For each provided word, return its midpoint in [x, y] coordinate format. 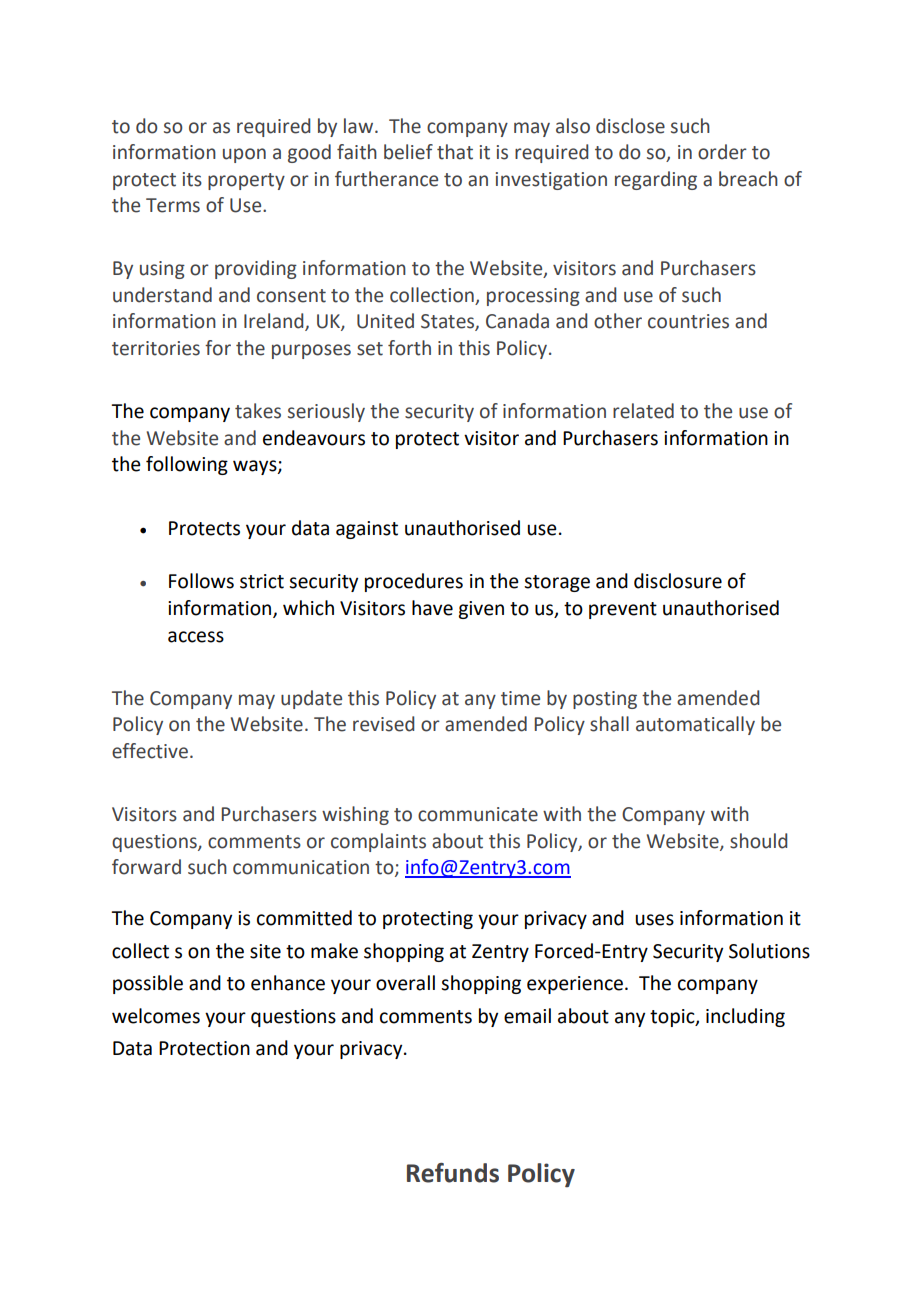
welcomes [156, 1016]
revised [383, 724]
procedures [414, 582]
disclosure [678, 581]
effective [150, 751]
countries [688, 321]
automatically [695, 725]
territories [156, 348]
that [455, 152]
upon [244, 155]
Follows [201, 581]
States [448, 322]
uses [654, 920]
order [722, 152]
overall [405, 983]
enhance [288, 983]
